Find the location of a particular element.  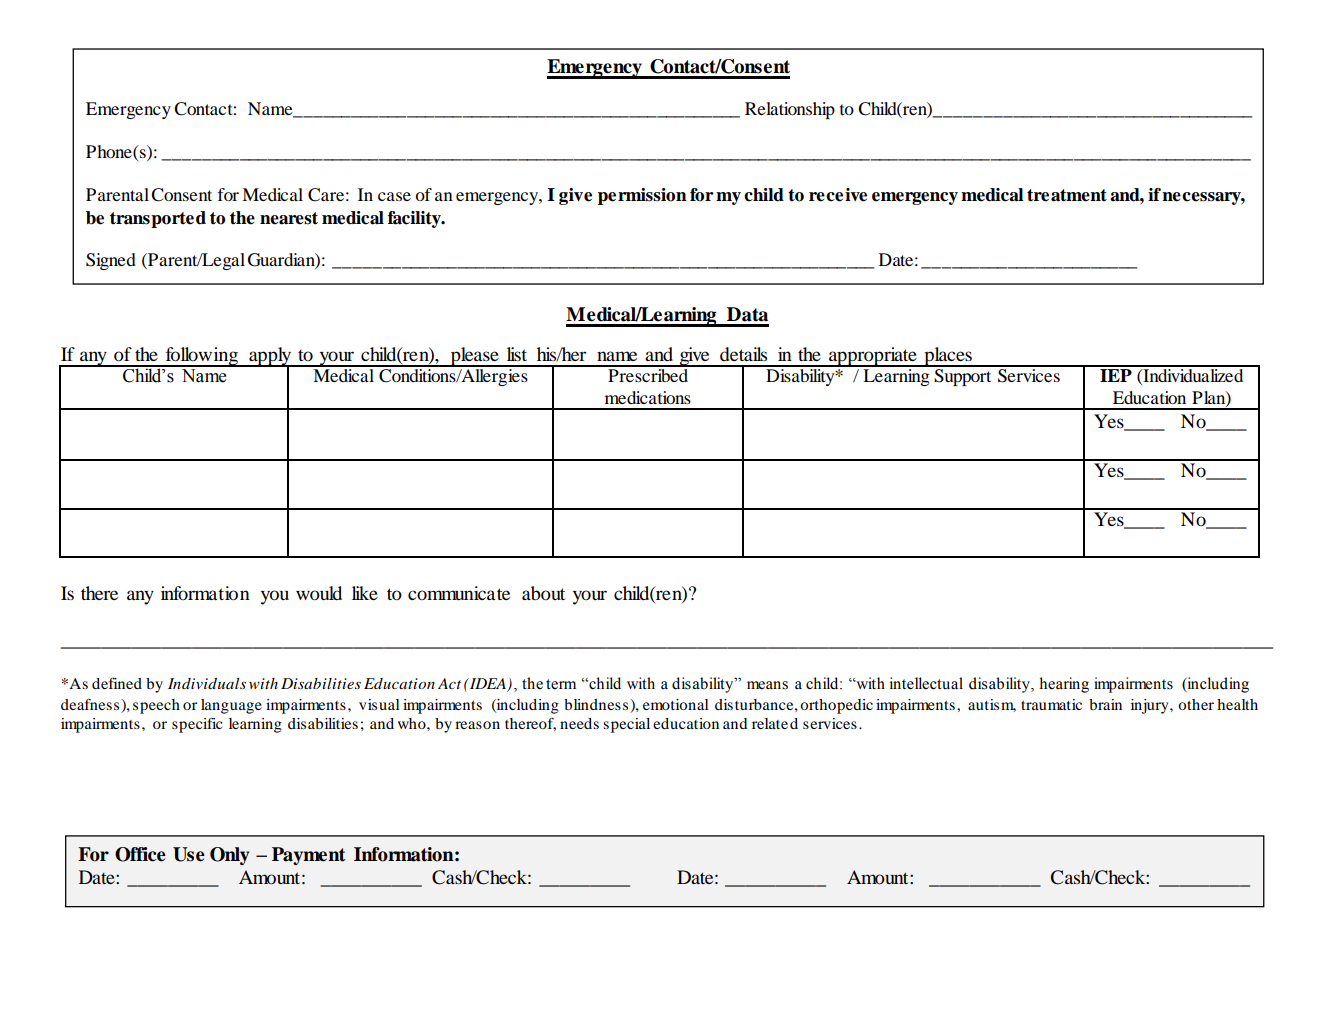

places is located at coordinates (948, 357).
